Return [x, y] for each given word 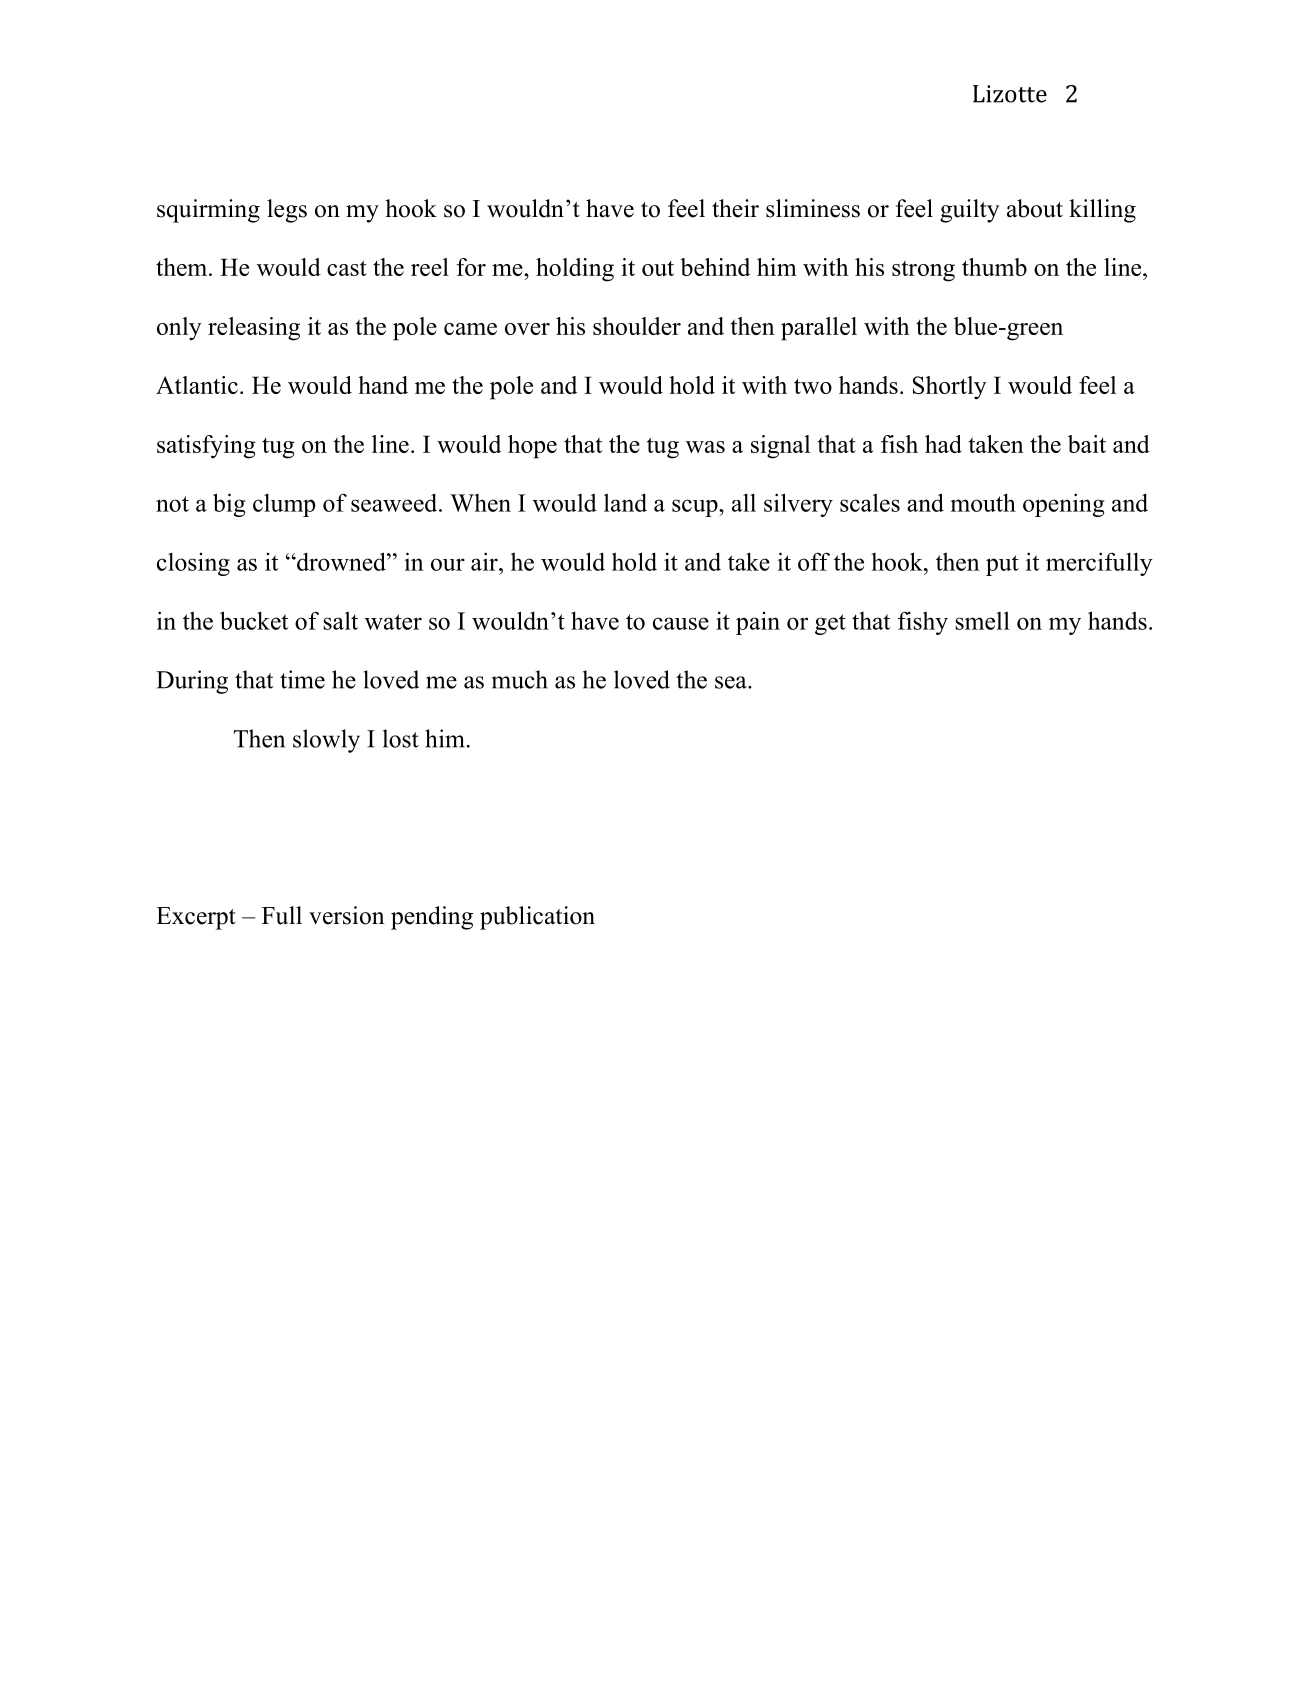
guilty [969, 211]
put [1002, 565]
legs [287, 211]
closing [193, 564]
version [347, 915]
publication [537, 918]
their [735, 208]
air [485, 561]
